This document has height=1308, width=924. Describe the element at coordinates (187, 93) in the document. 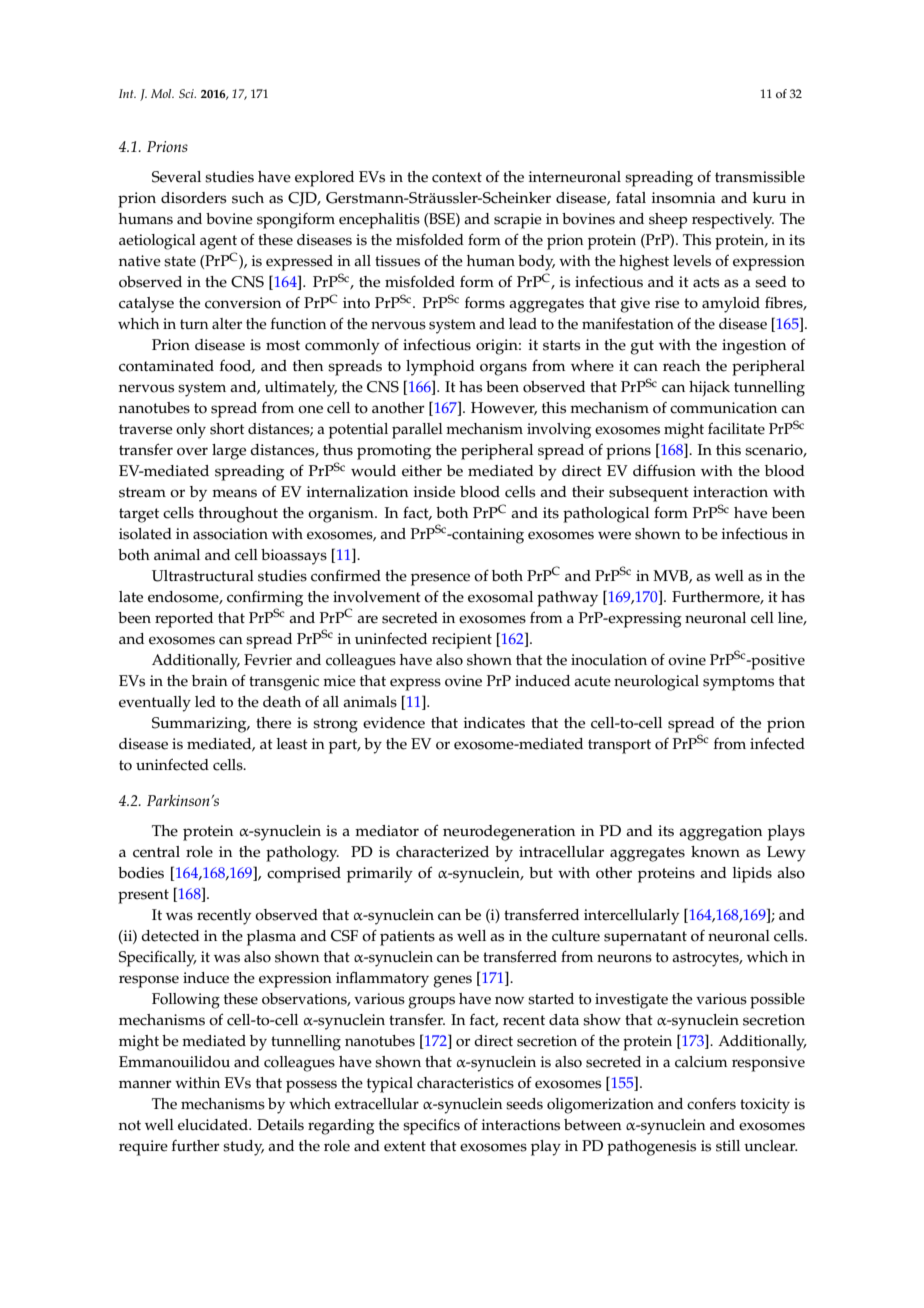

I see `Sci` at that location.
